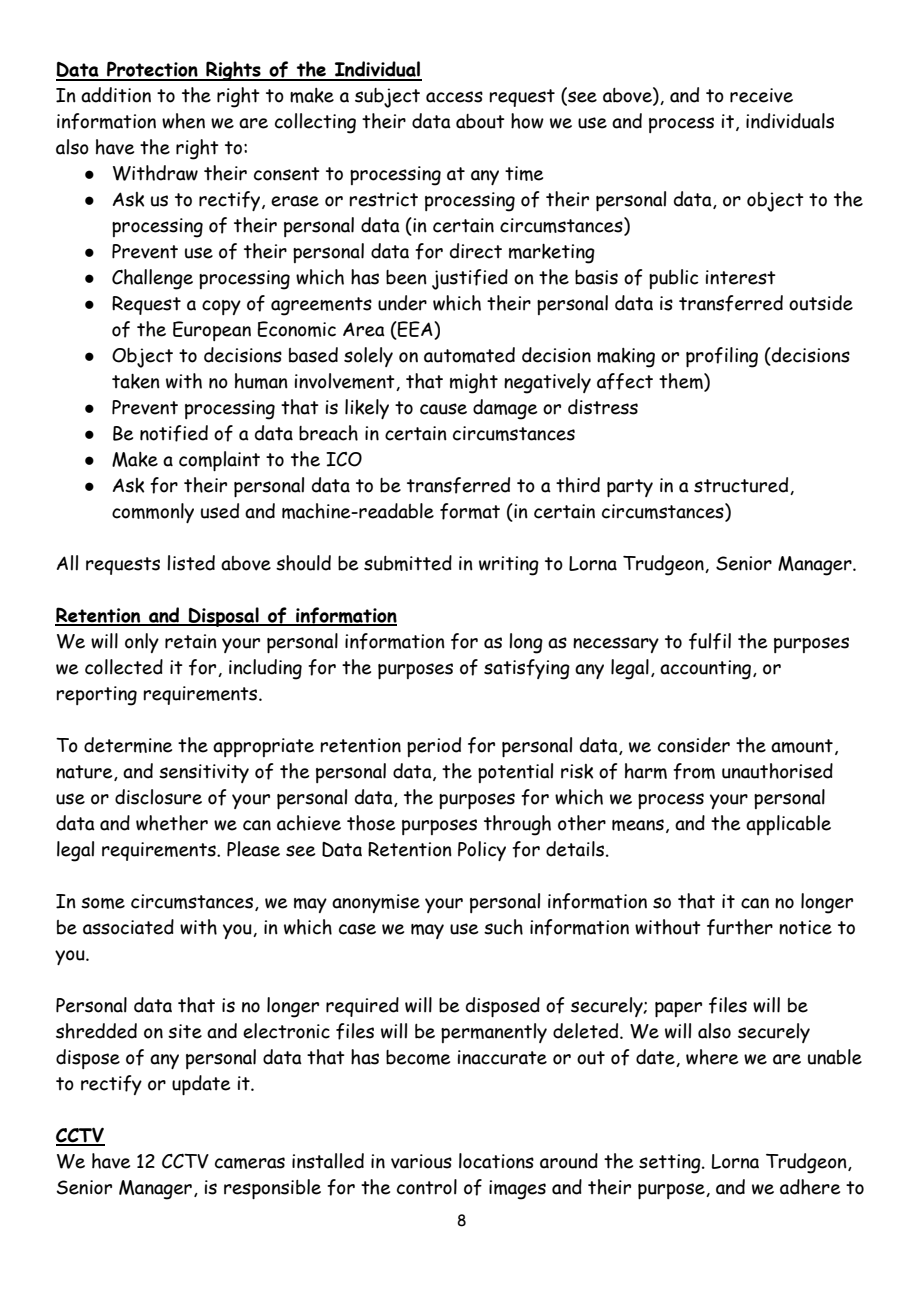  What do you see at coordinates (710, 641) in the screenshot?
I see `fulfil` at bounding box center [710, 641].
